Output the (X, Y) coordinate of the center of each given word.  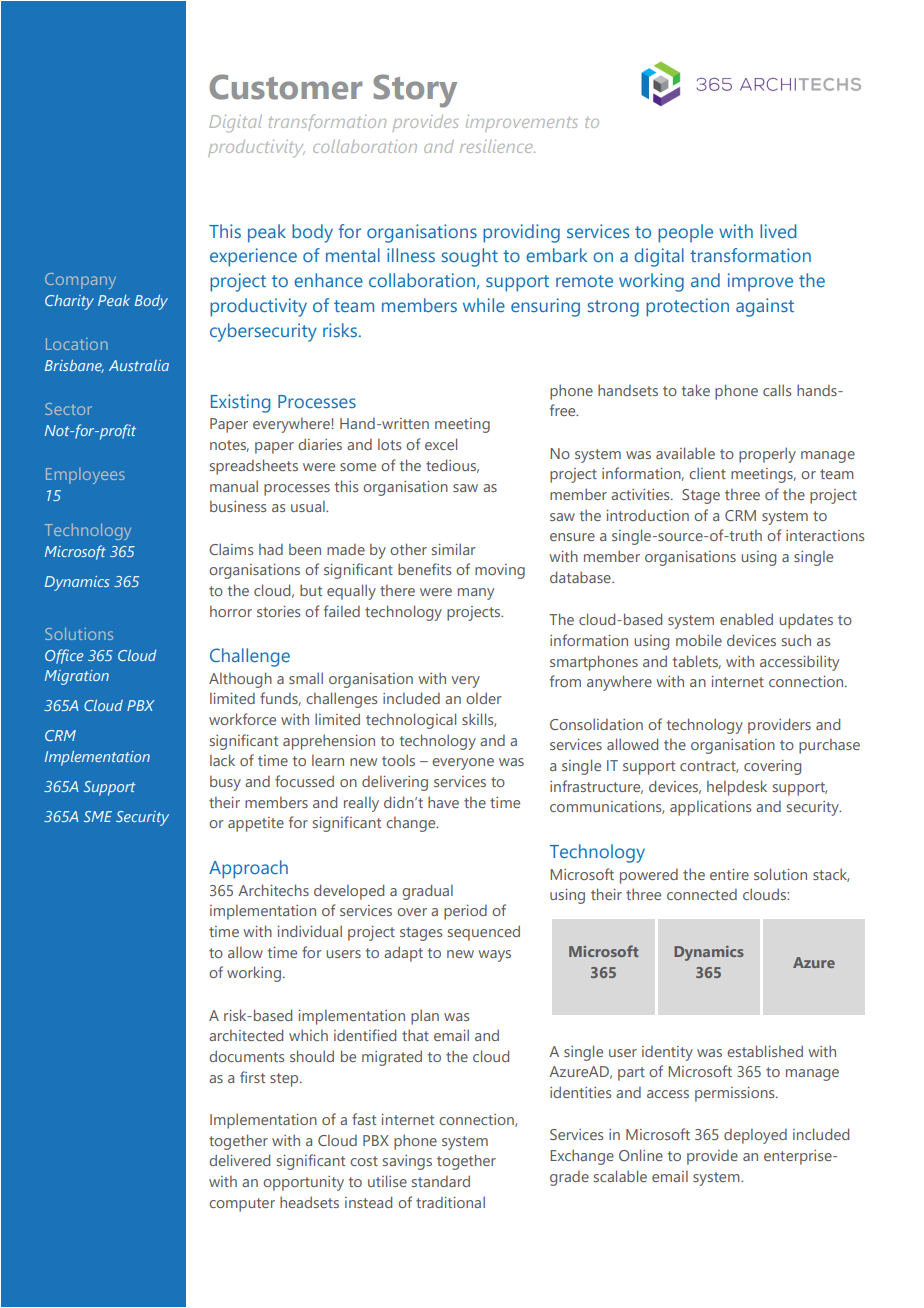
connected (702, 894)
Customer (285, 87)
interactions (825, 535)
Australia (139, 365)
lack (222, 760)
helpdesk (737, 788)
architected (246, 1035)
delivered (239, 1160)
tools (398, 760)
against (765, 307)
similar (454, 549)
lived (778, 231)
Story (415, 91)
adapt (403, 954)
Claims (231, 549)
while (484, 305)
